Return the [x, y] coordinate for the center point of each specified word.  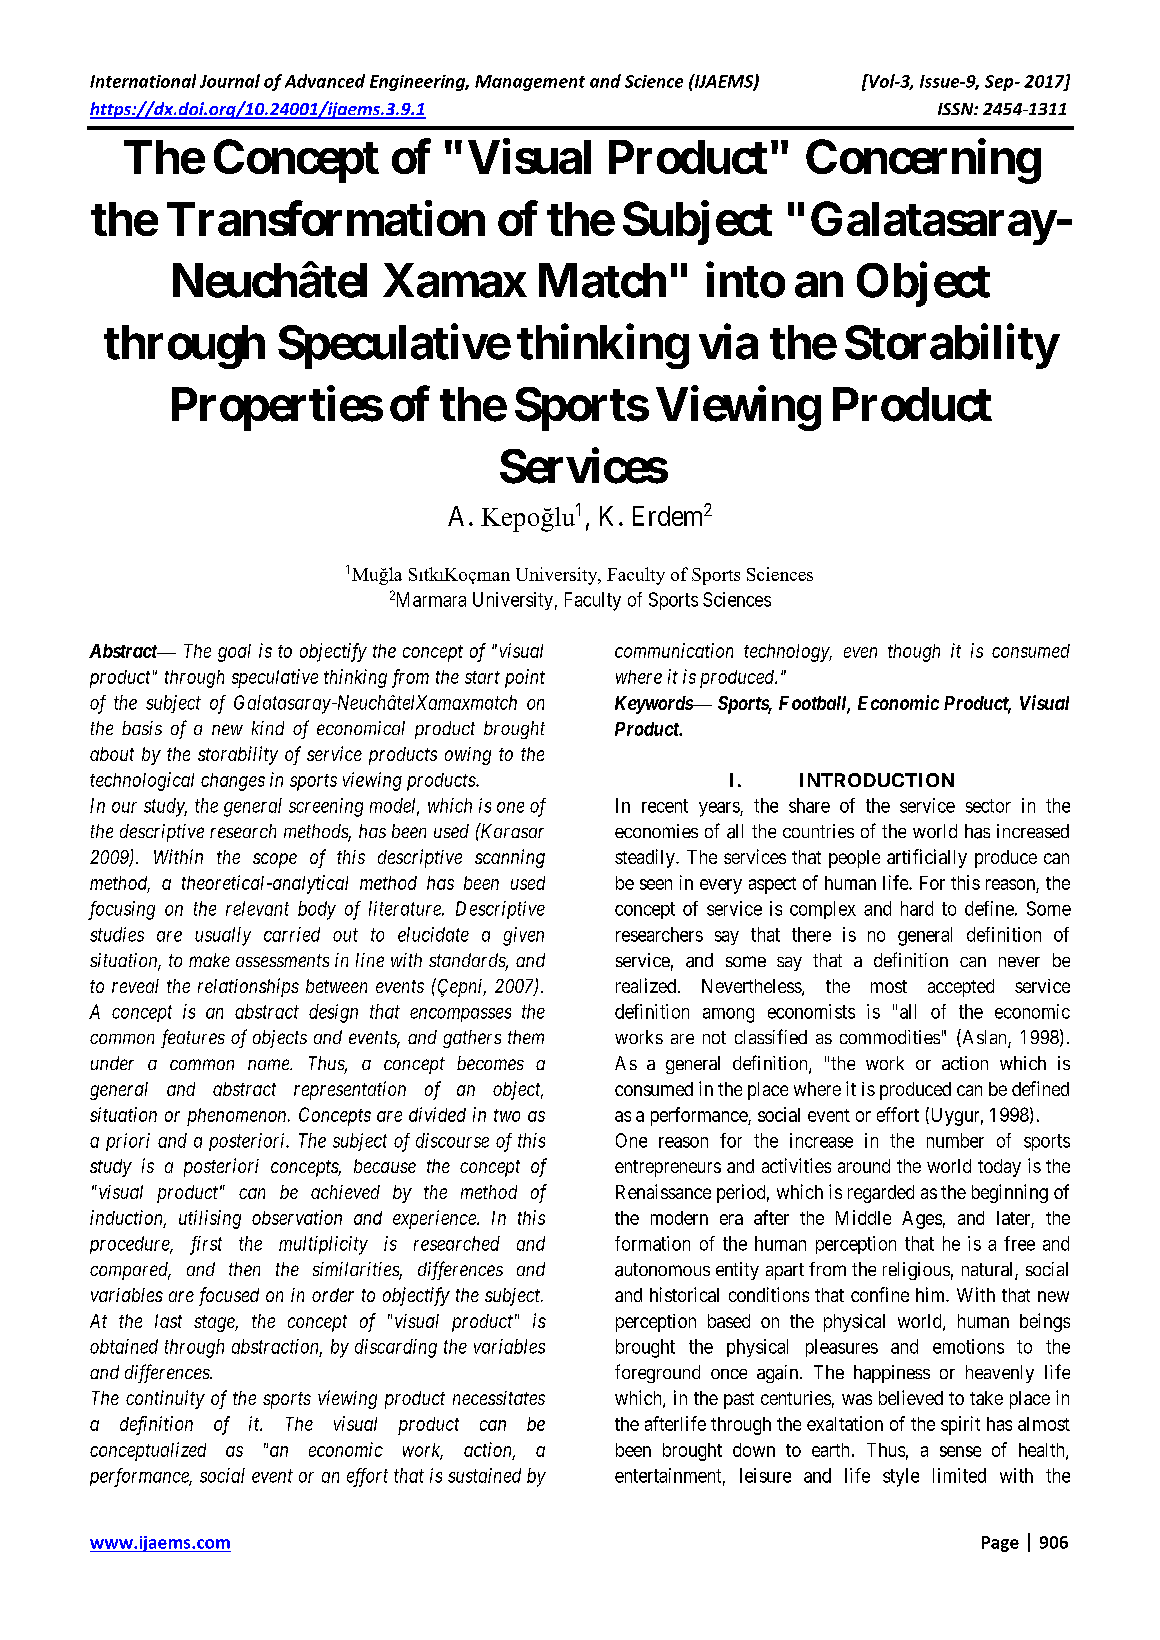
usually [223, 936]
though [914, 653]
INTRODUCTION [877, 780]
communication [674, 650]
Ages [922, 1220]
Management [530, 83]
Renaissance [663, 1191]
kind [268, 728]
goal [234, 653]
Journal [230, 81]
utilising [210, 1219]
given [523, 936]
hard [917, 908]
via [728, 342]
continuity [165, 1399]
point [525, 678]
